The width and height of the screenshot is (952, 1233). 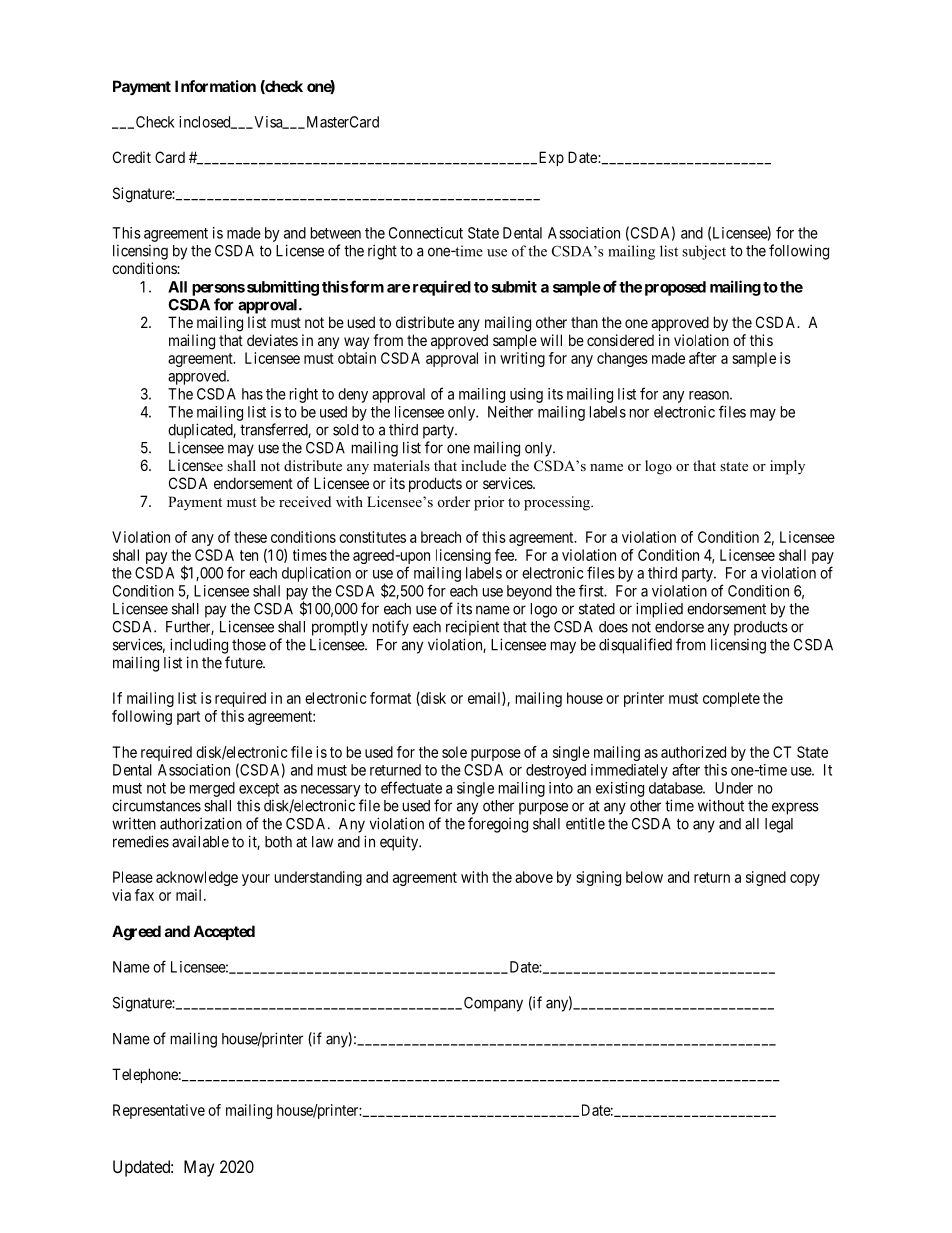 What do you see at coordinates (766, 878) in the screenshot?
I see `signed` at bounding box center [766, 878].
